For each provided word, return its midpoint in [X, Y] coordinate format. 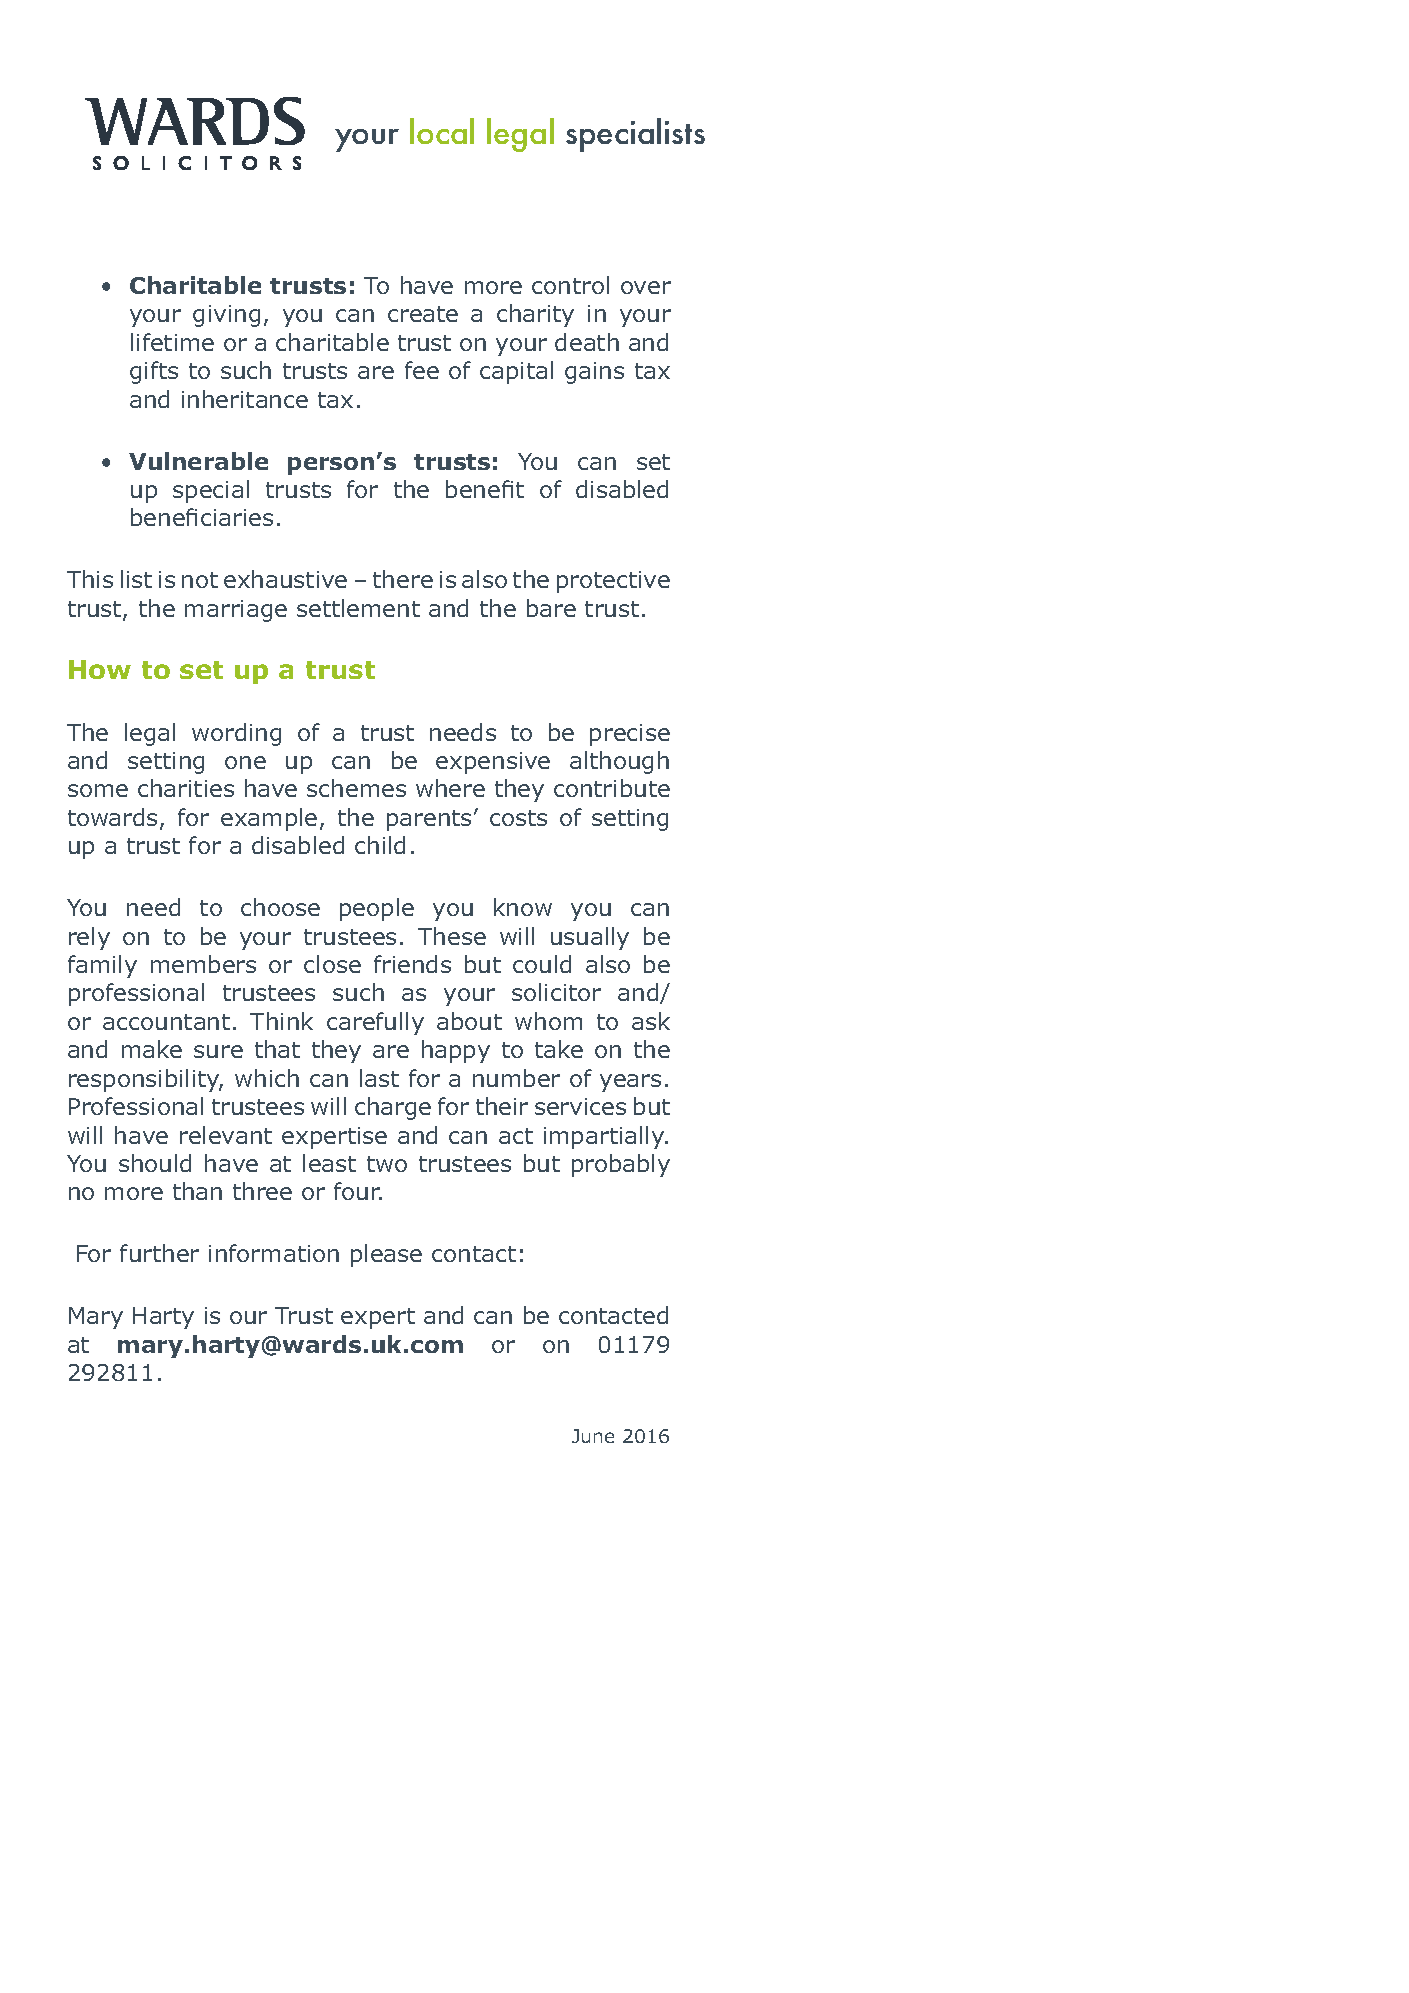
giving [226, 316]
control [570, 285]
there [403, 579]
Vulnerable [198, 461]
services [580, 1106]
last [379, 1078]
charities [186, 788]
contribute [612, 788]
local [442, 131]
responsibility [145, 1080]
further [159, 1253]
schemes [356, 788]
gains [594, 373]
